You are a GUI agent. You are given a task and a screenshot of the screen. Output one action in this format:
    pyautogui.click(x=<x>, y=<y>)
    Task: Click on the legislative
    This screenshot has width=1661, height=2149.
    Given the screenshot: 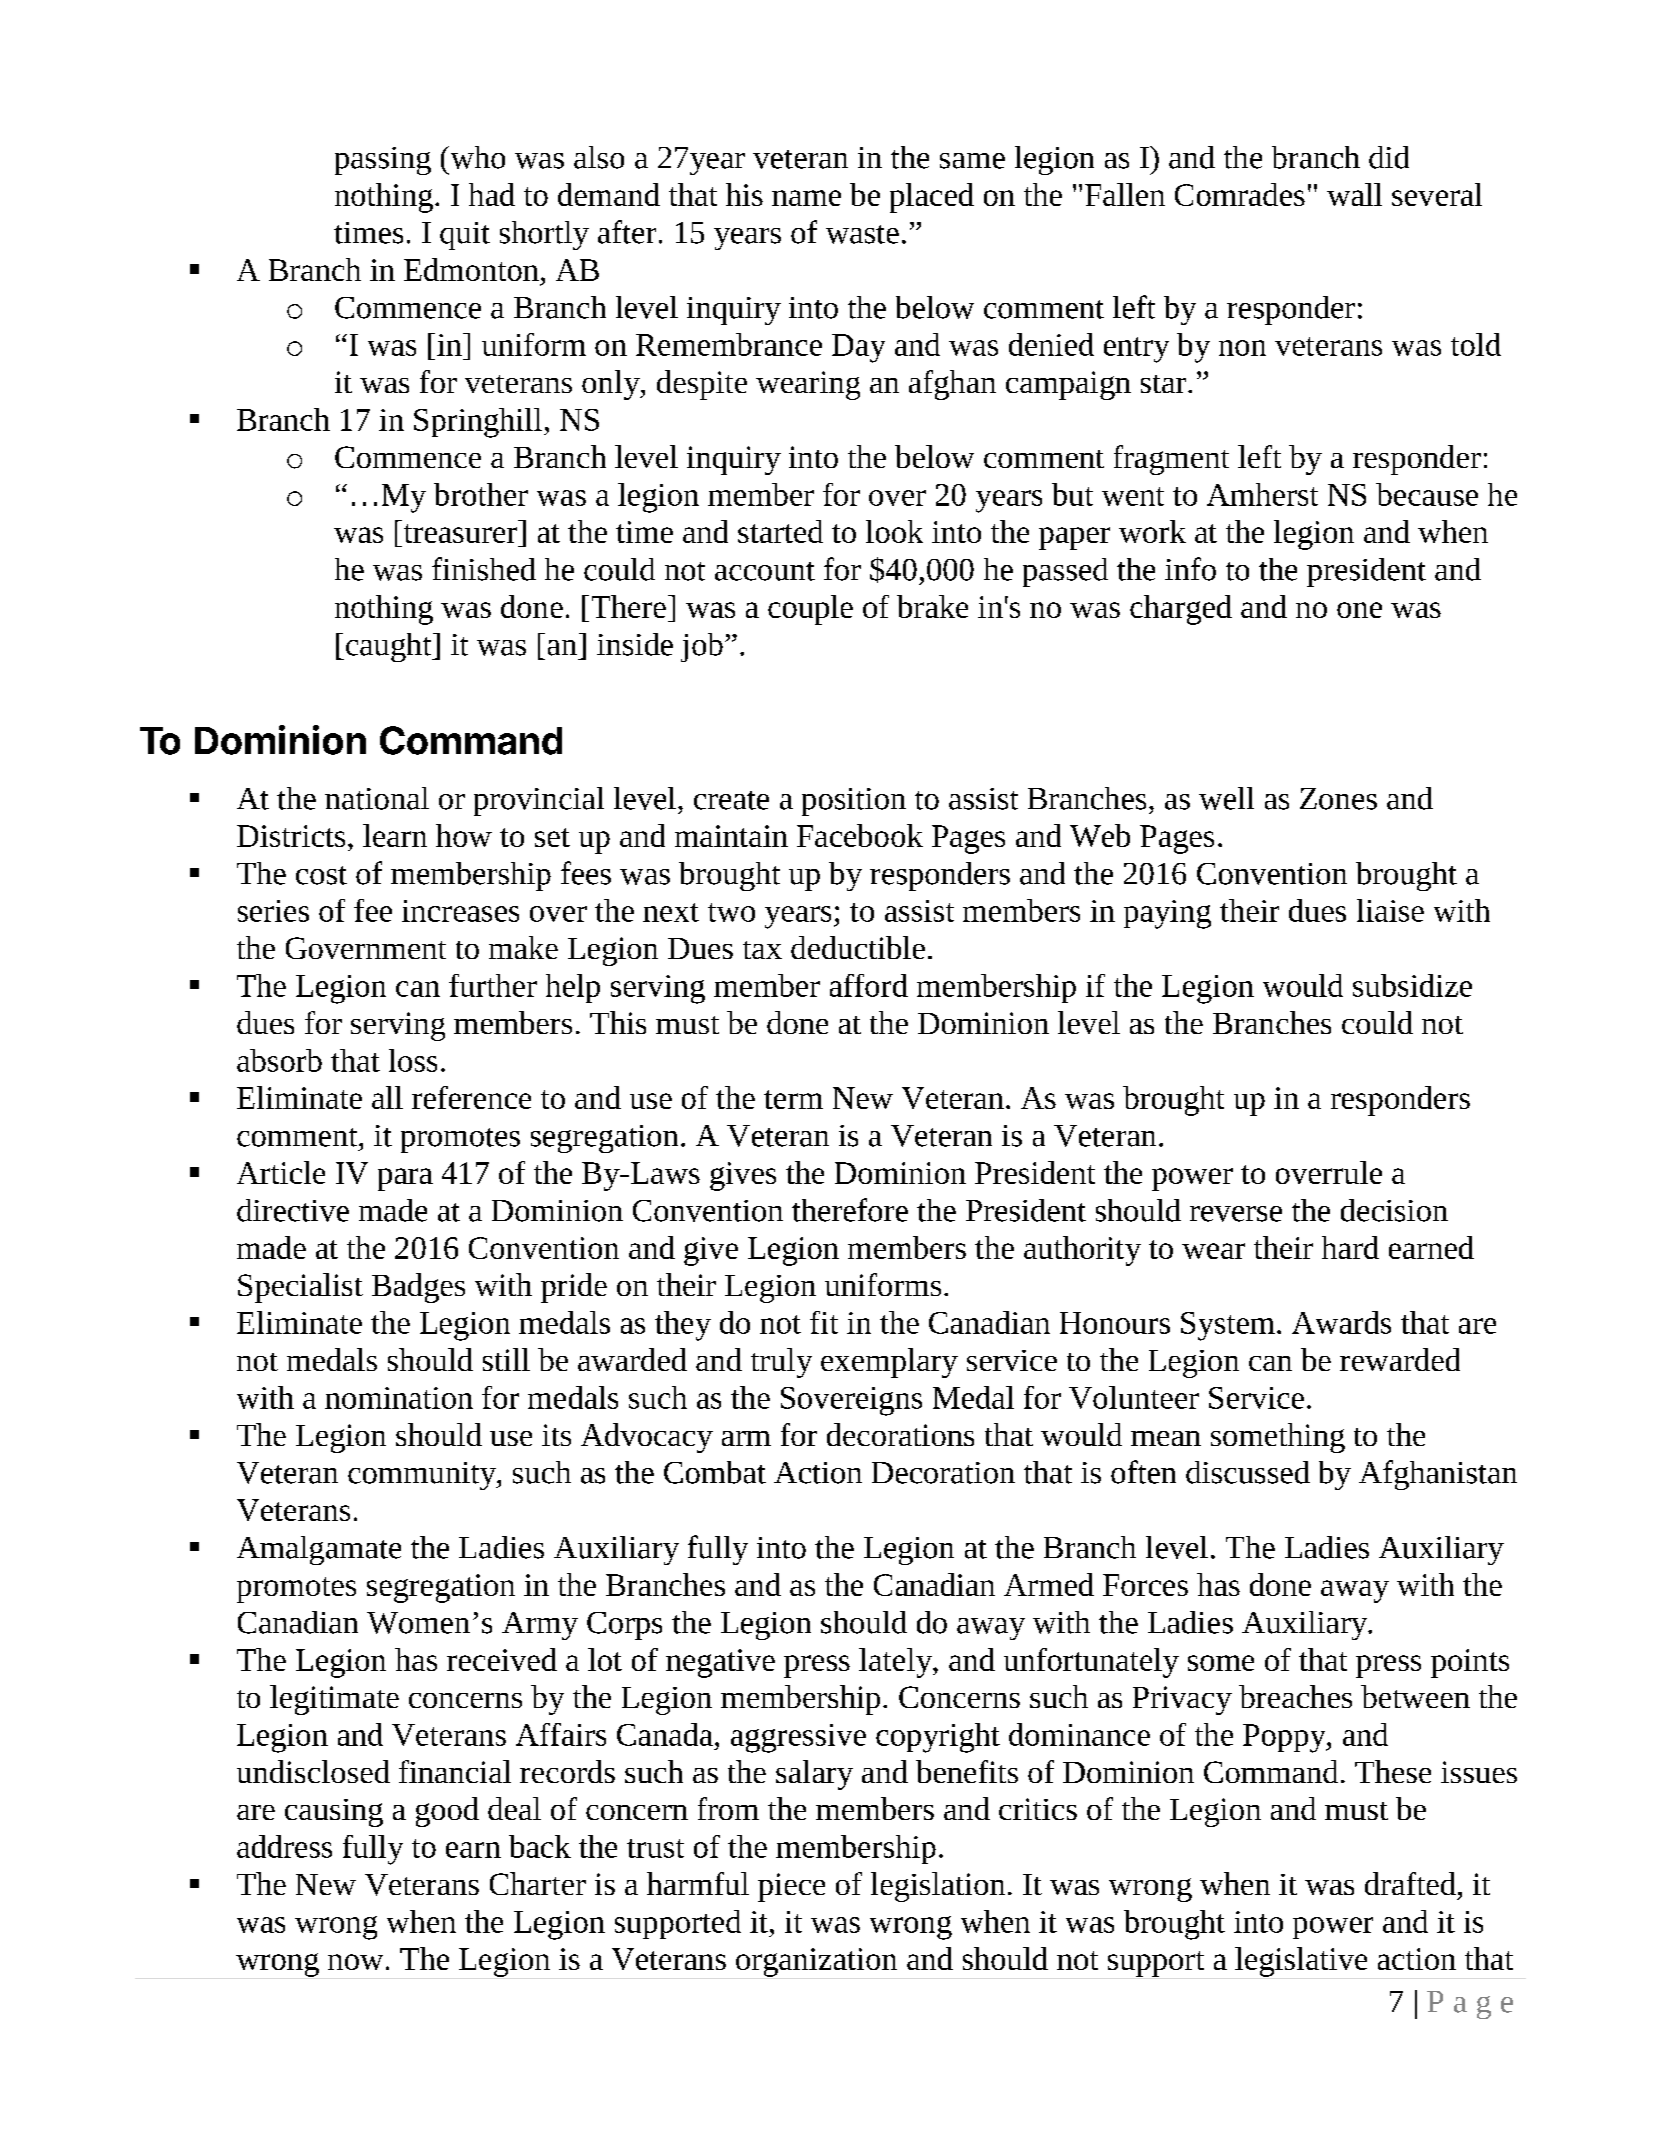 What is the action you would take?
    pyautogui.click(x=1301, y=1962)
